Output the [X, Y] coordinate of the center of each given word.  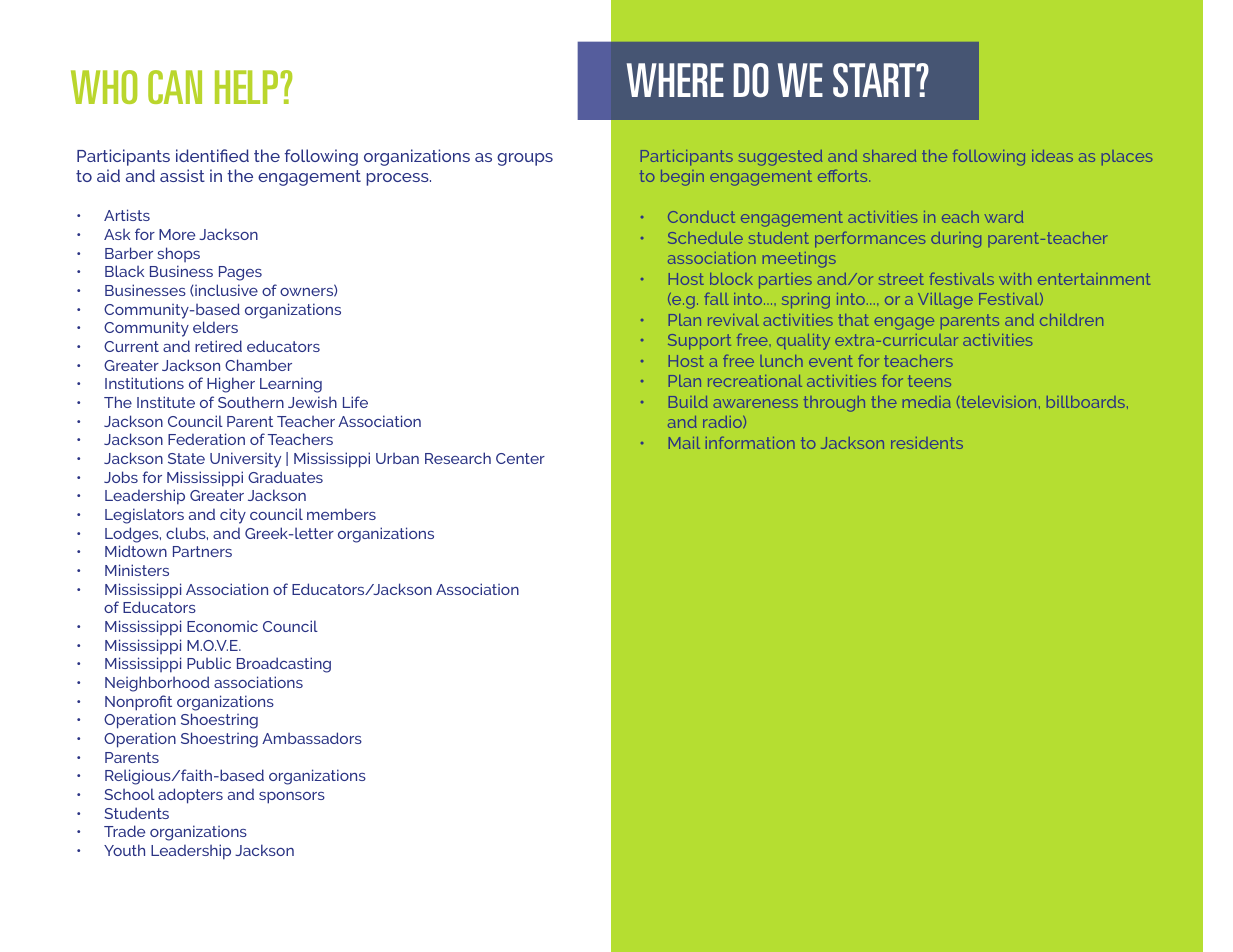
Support [699, 342]
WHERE [675, 80]
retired [218, 346]
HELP [248, 87]
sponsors [292, 798]
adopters [190, 796]
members [341, 514]
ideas [1052, 156]
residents [927, 443]
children [1071, 320]
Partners [202, 551]
